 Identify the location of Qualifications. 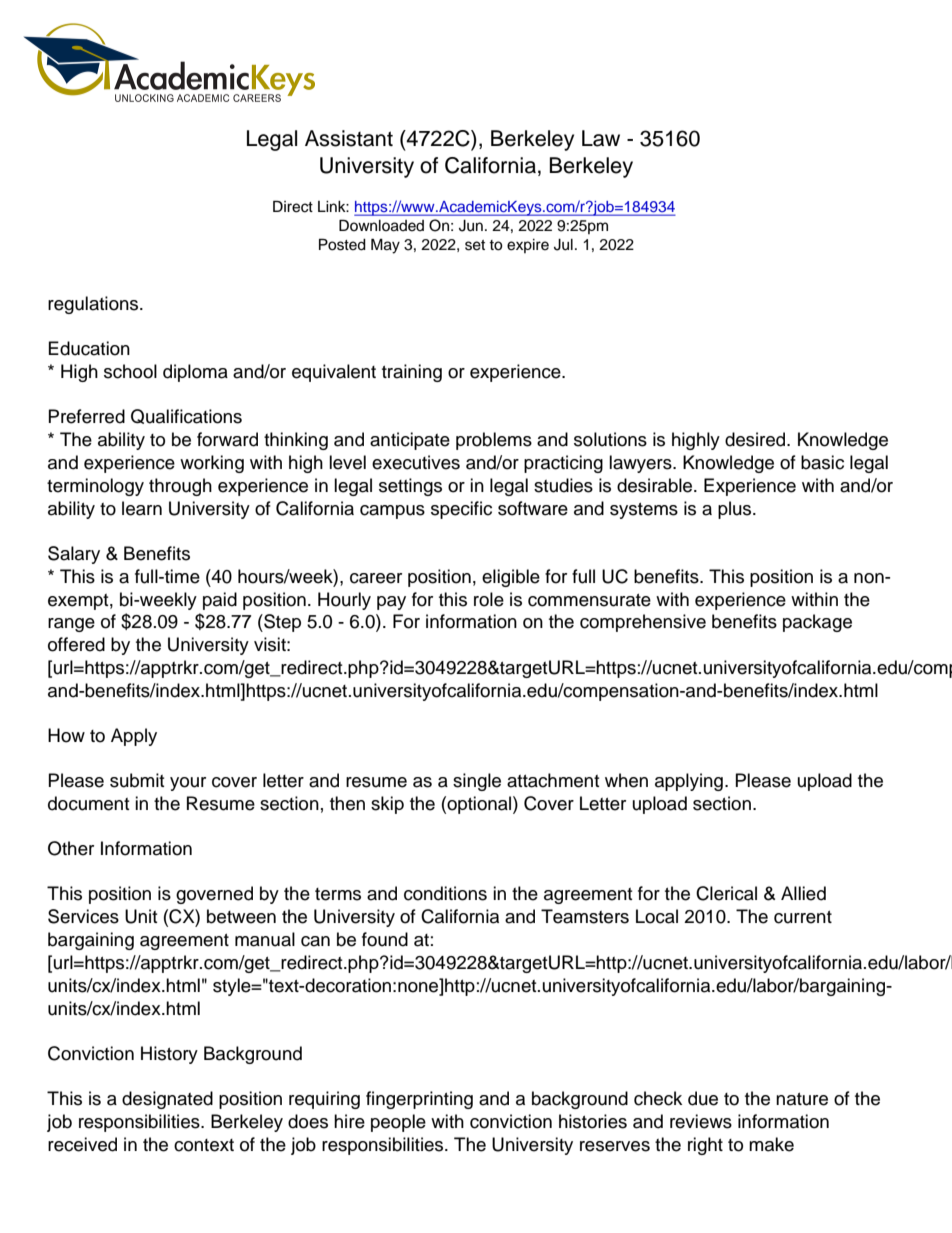
(186, 416).
